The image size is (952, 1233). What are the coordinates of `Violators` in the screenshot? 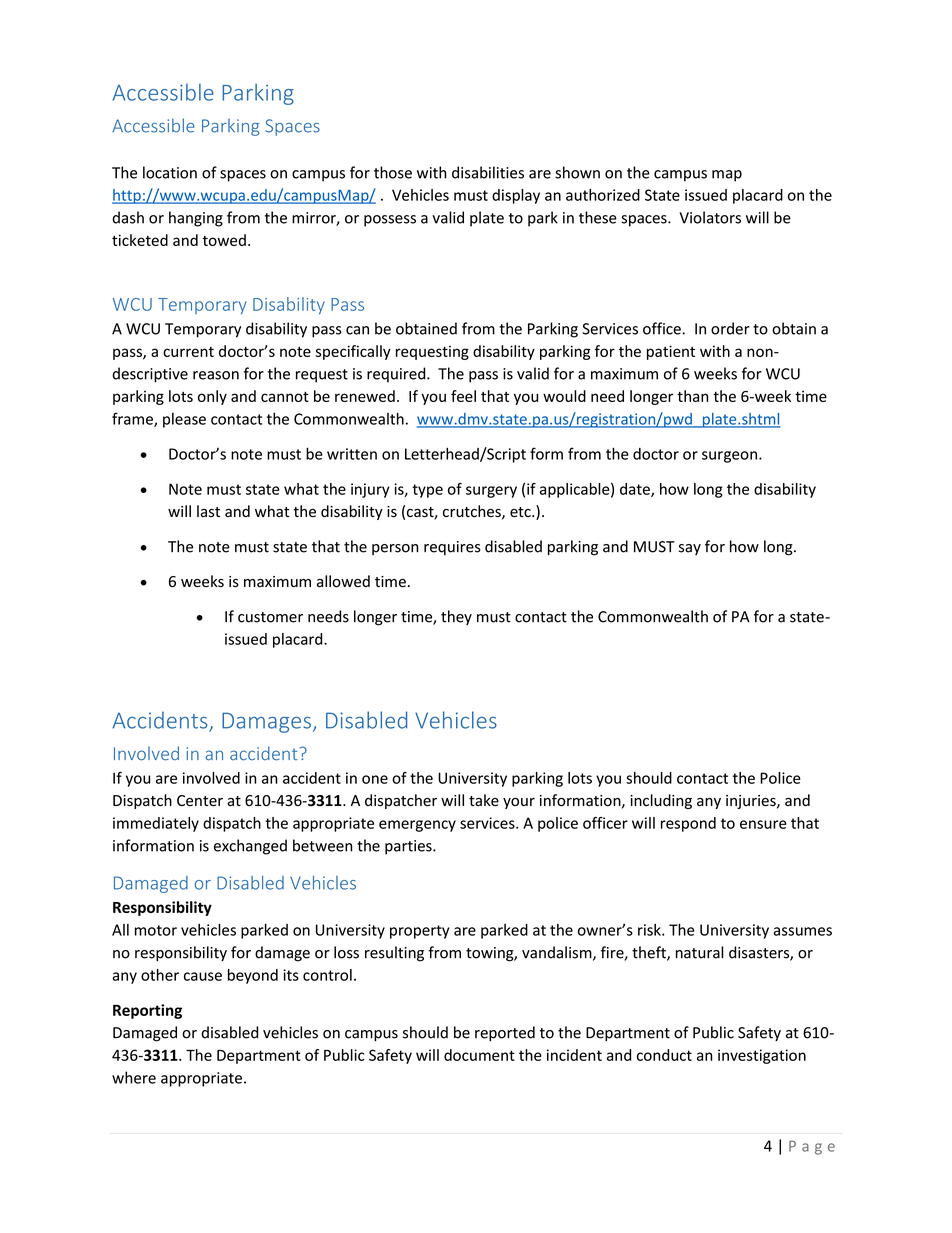 It's located at (710, 217).
